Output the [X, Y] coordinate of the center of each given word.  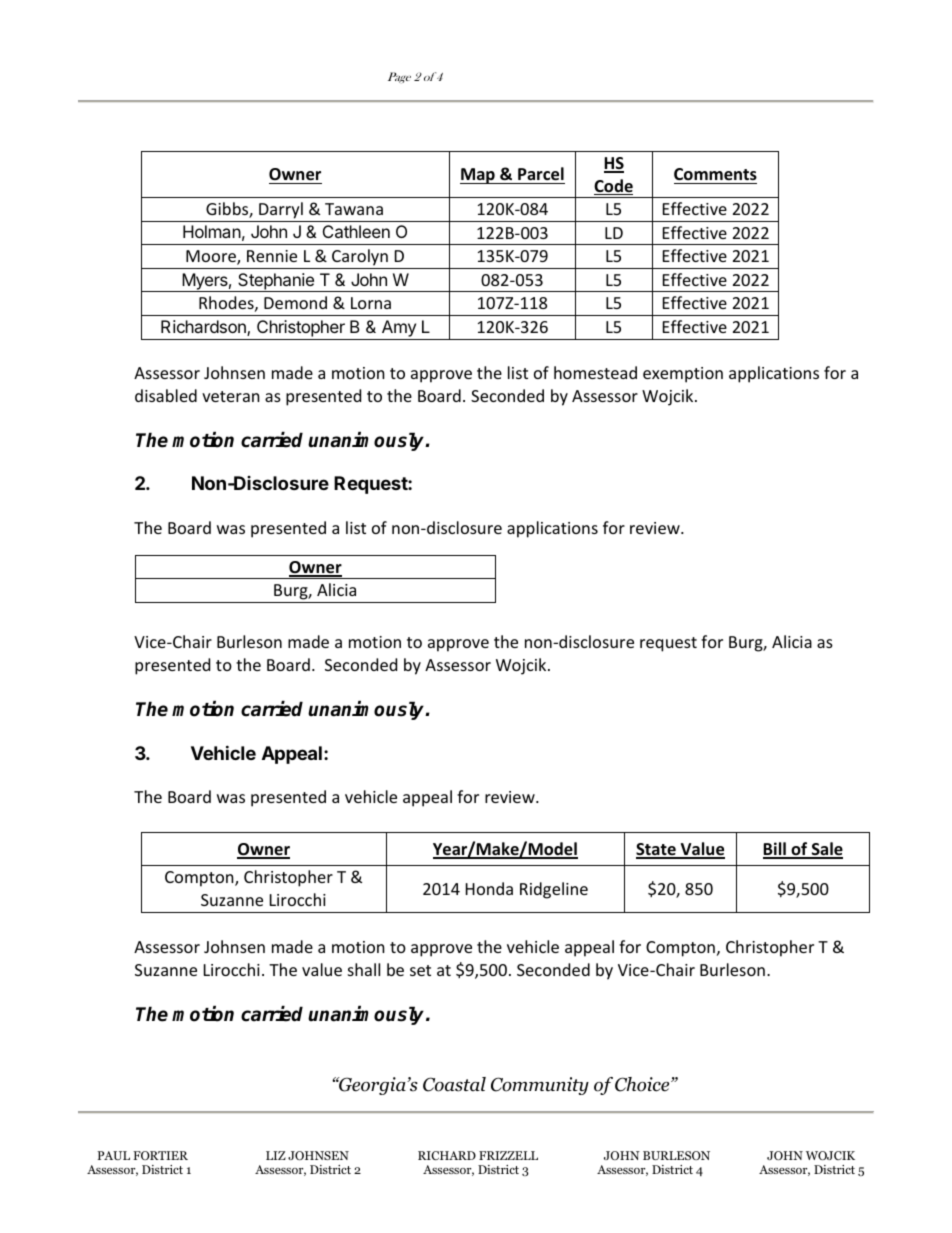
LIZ [276, 1155]
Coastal [454, 1084]
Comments [715, 174]
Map [478, 176]
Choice [643, 1084]
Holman [212, 231]
